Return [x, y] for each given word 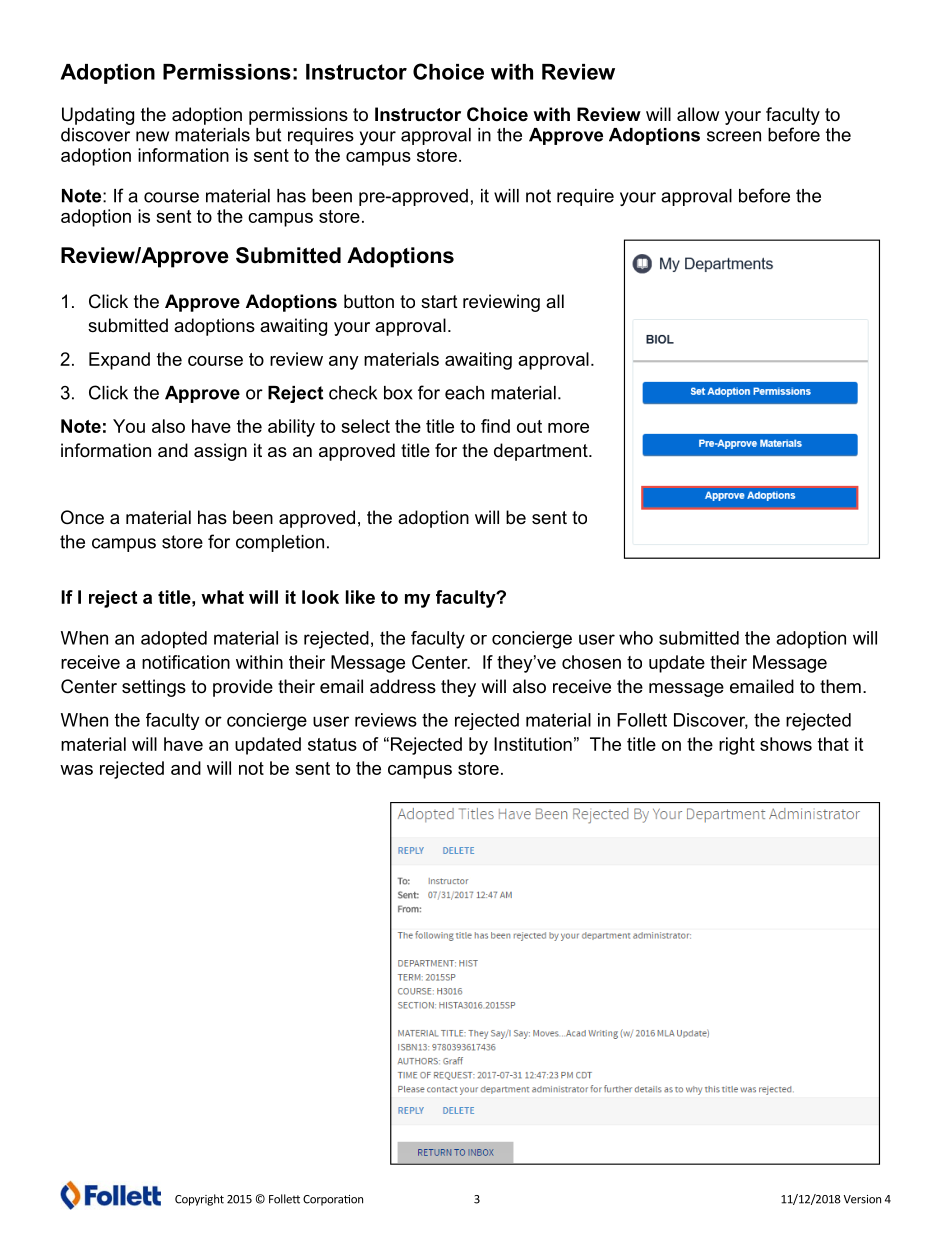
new [152, 136]
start [439, 302]
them [840, 686]
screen [734, 136]
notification [186, 662]
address [403, 686]
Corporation [333, 1200]
